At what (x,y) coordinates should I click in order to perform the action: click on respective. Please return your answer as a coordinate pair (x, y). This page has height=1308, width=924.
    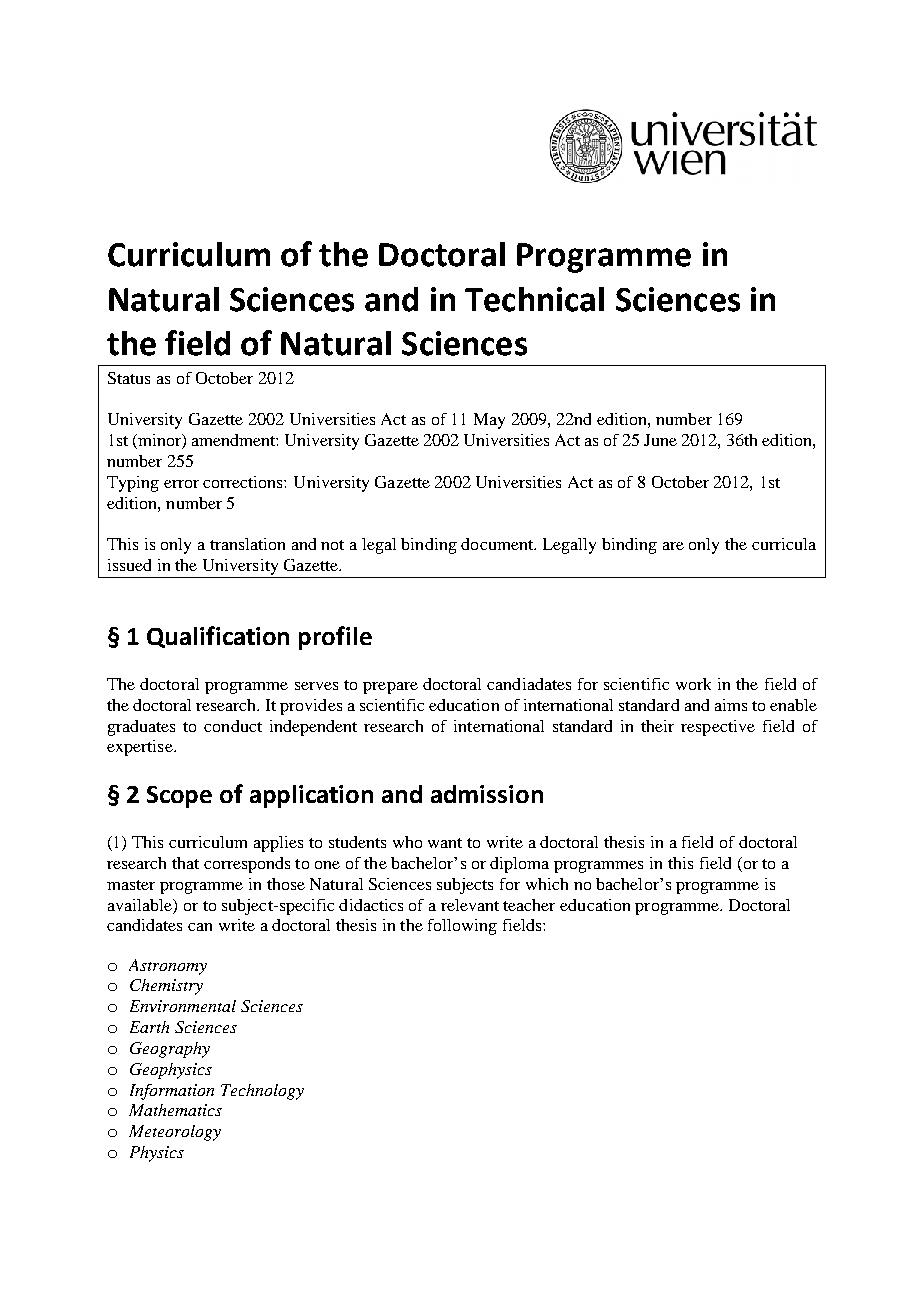
    Looking at the image, I should click on (718, 728).
